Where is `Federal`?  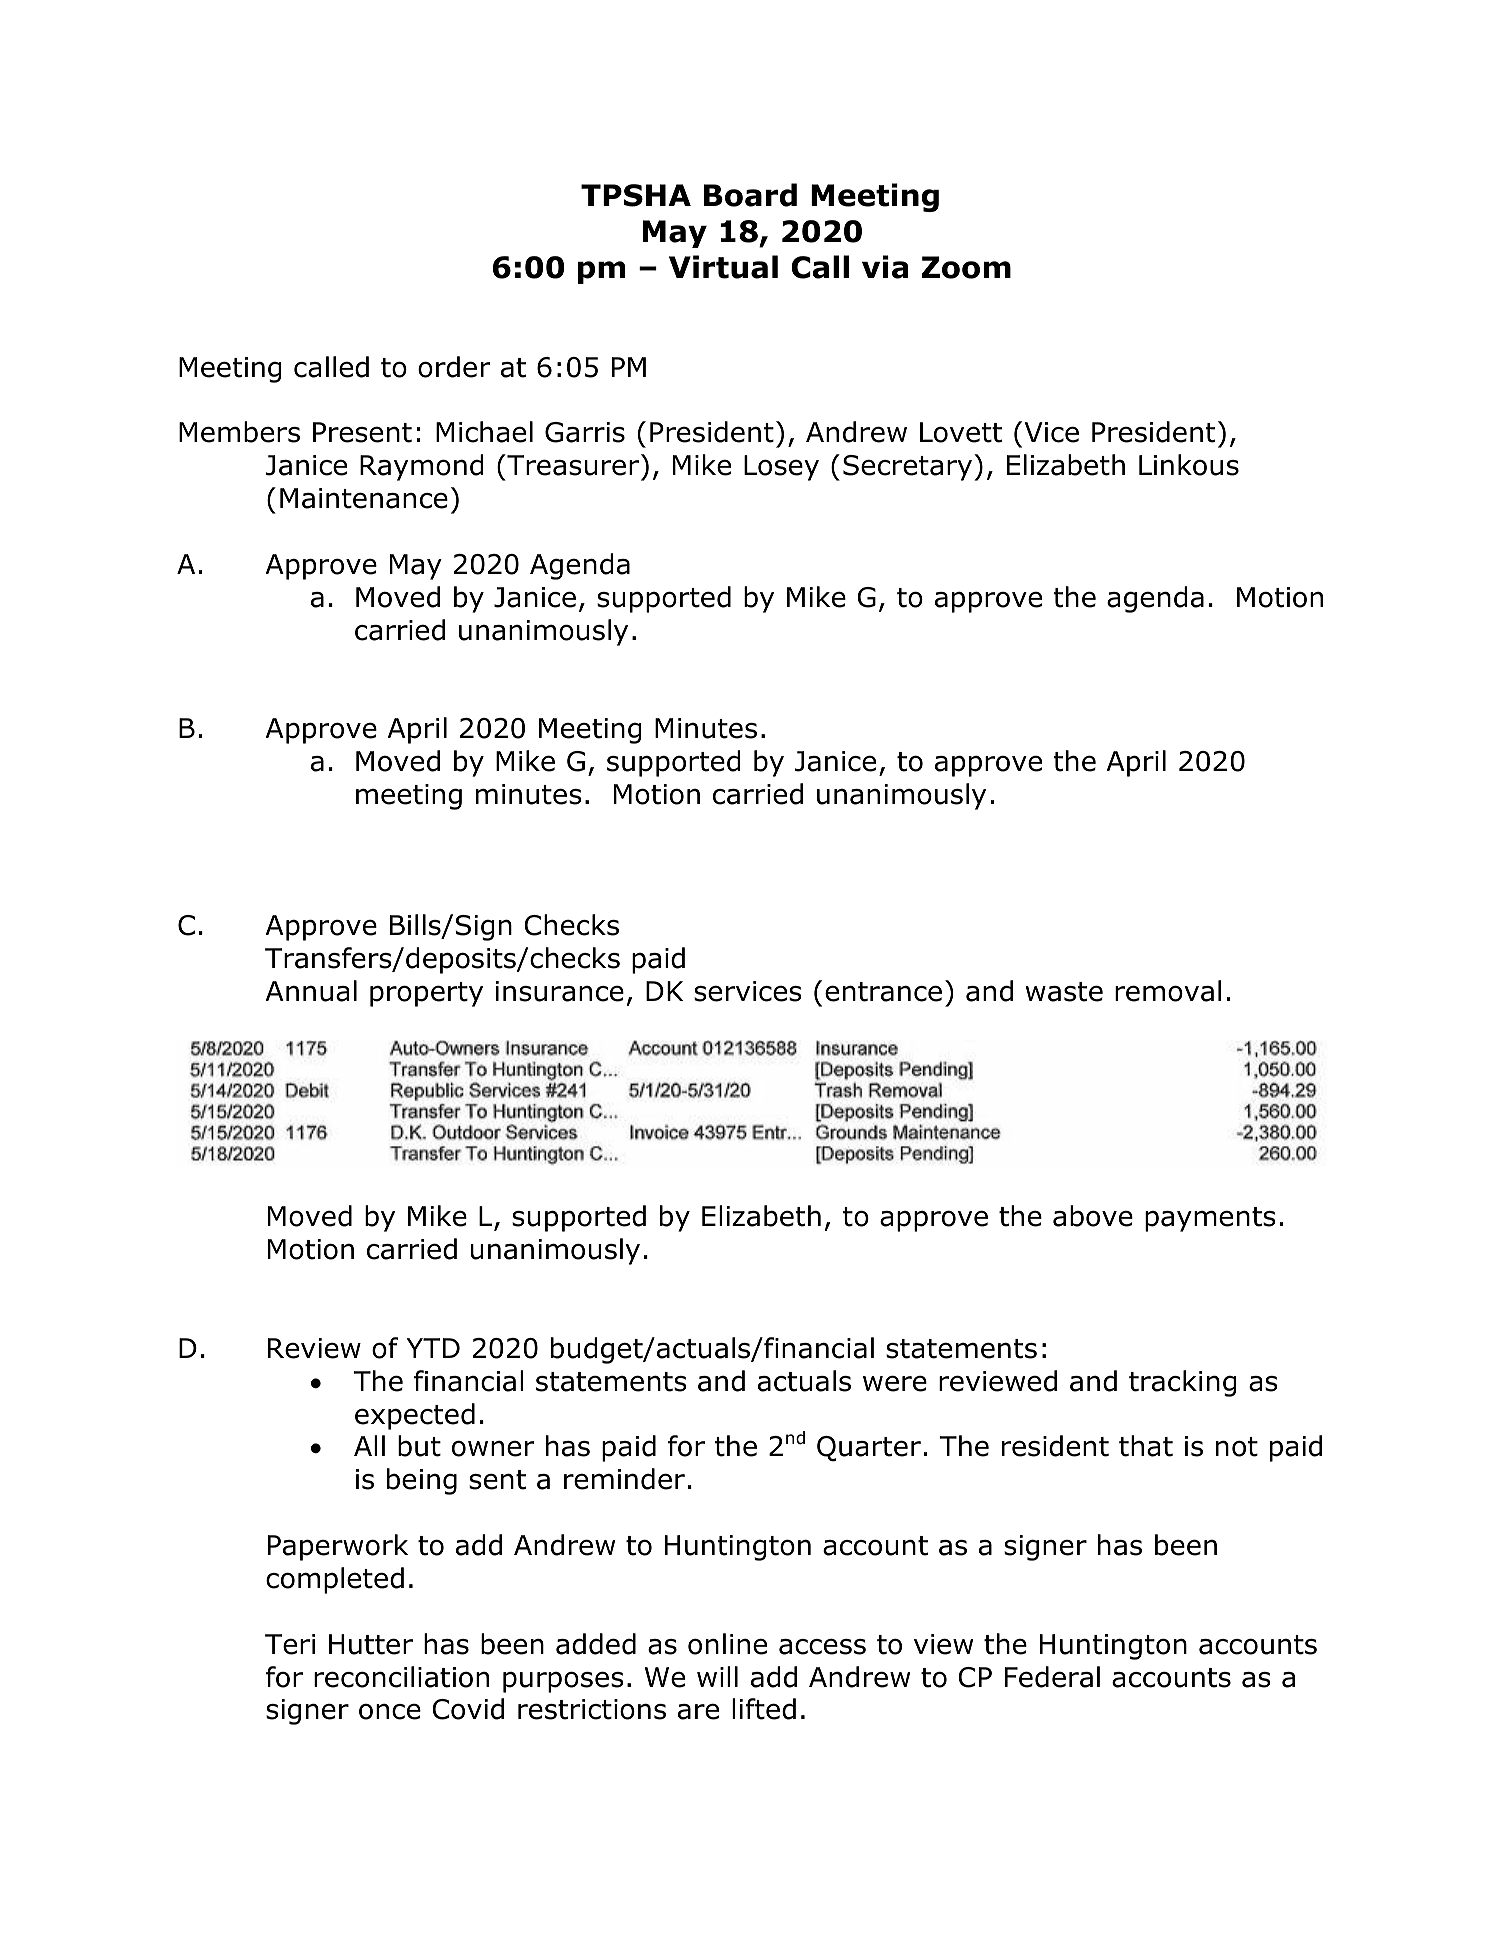
Federal is located at coordinates (1052, 1677).
